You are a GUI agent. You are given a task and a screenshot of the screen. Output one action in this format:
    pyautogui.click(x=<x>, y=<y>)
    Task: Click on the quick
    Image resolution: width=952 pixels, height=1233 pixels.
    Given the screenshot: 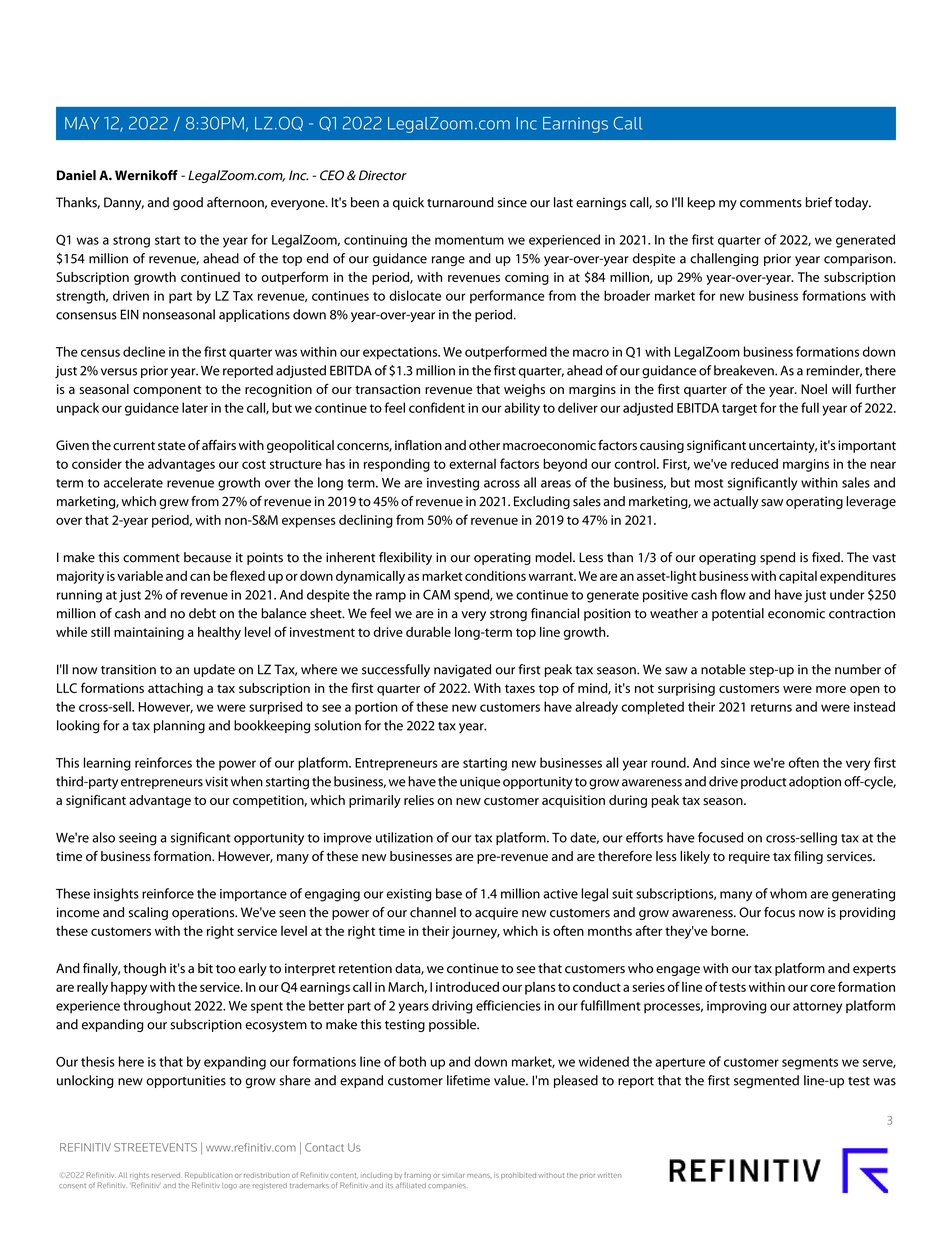 What is the action you would take?
    pyautogui.click(x=408, y=203)
